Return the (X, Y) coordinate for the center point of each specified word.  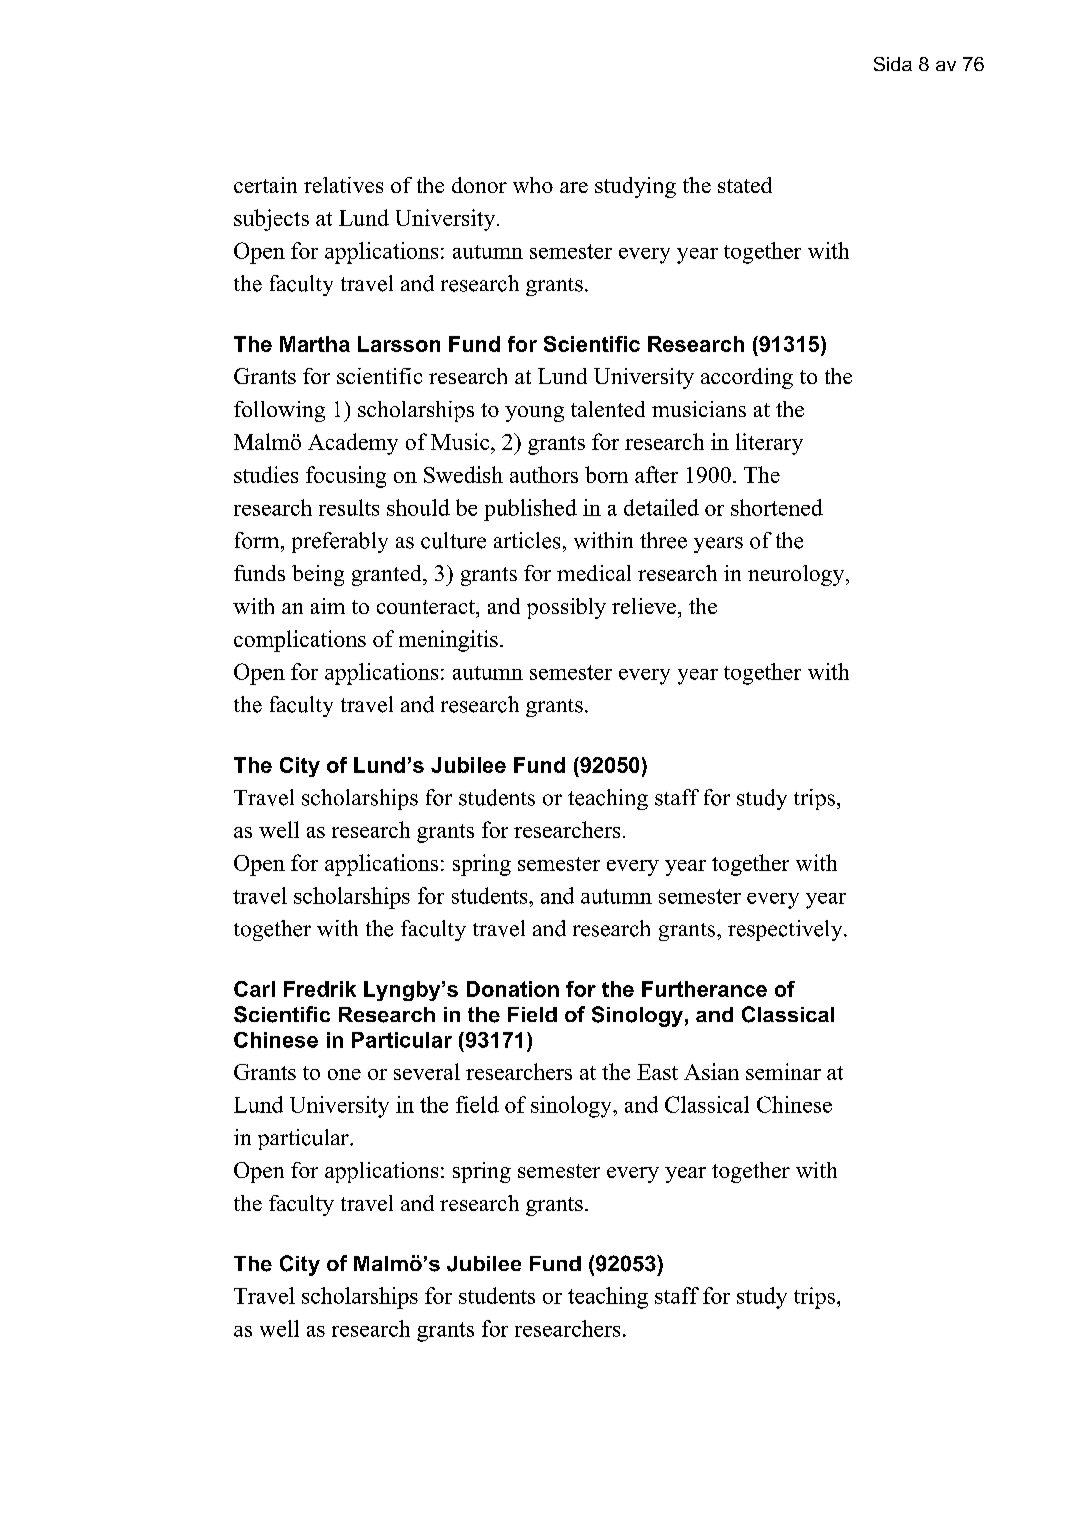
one (344, 1074)
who (533, 185)
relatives (343, 185)
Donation (513, 989)
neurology (797, 575)
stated (745, 185)
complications (300, 641)
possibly (566, 608)
